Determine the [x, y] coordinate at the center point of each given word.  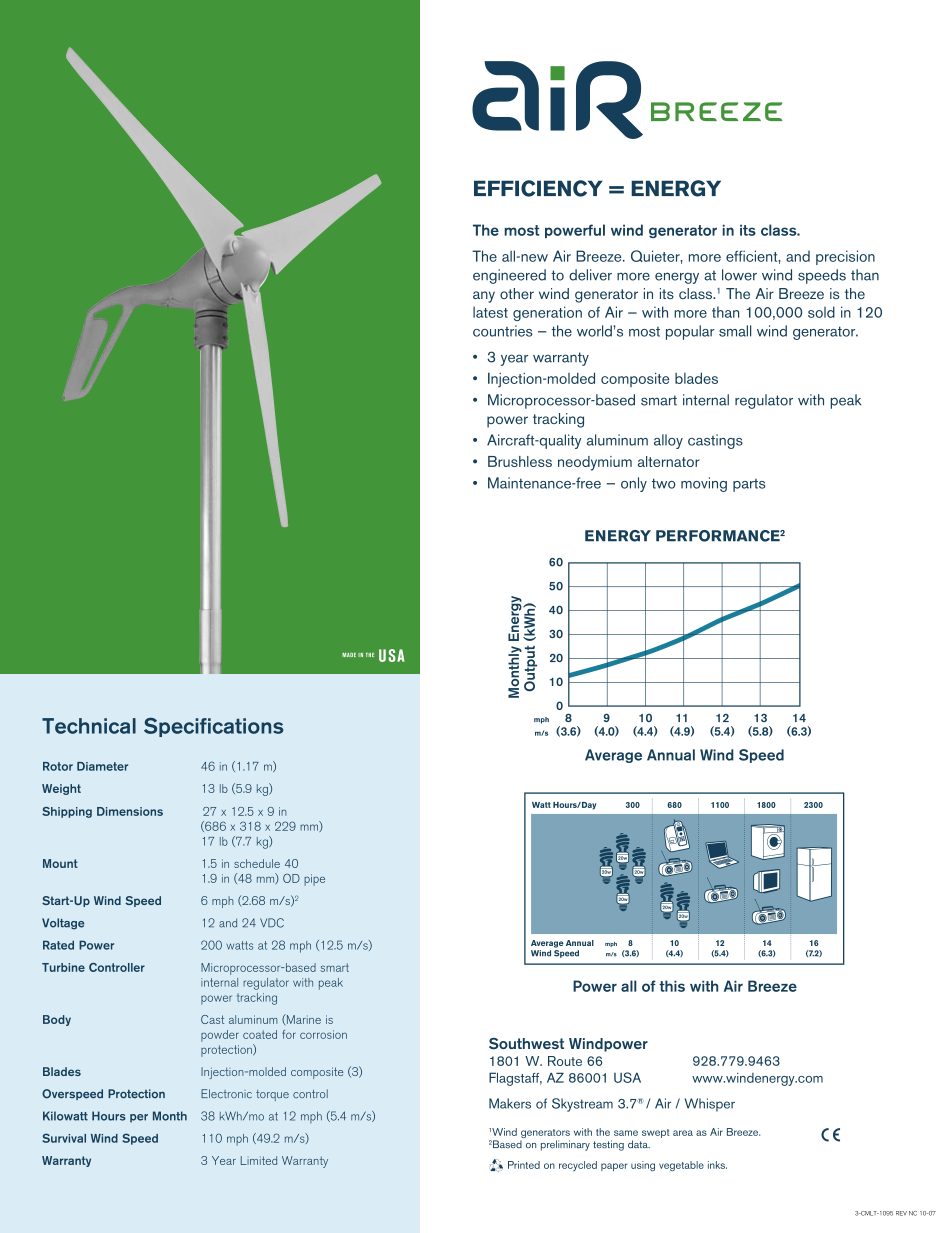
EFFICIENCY [538, 188]
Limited [259, 1160]
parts [749, 485]
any [484, 297]
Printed [524, 1165]
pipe [314, 880]
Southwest [526, 1044]
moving [704, 484]
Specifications [214, 727]
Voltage [63, 924]
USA [627, 1077]
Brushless [520, 461]
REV [901, 1213]
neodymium [595, 463]
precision [845, 257]
